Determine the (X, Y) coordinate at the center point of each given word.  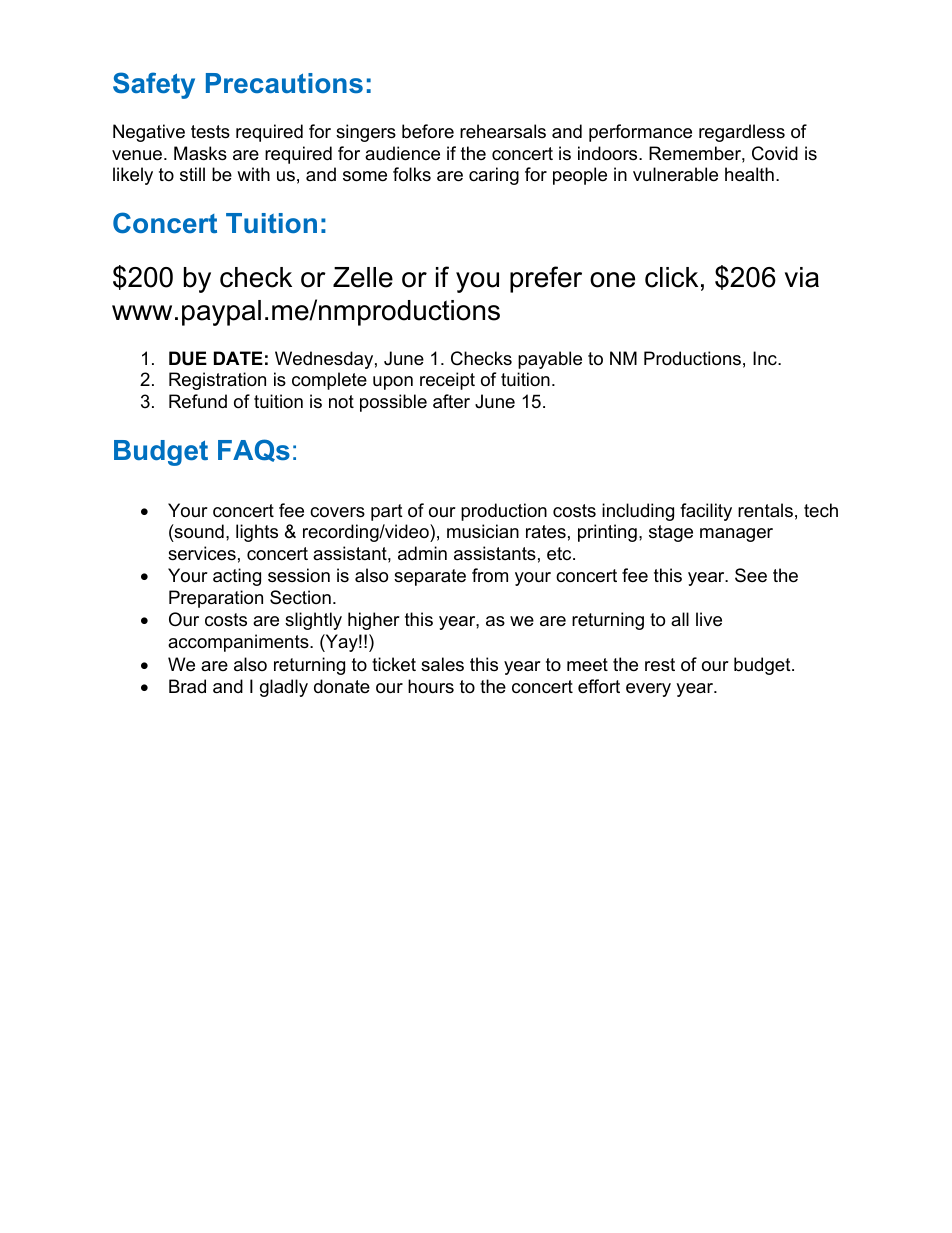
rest (660, 665)
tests (210, 132)
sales (442, 664)
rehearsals (503, 131)
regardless (742, 133)
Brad (187, 686)
